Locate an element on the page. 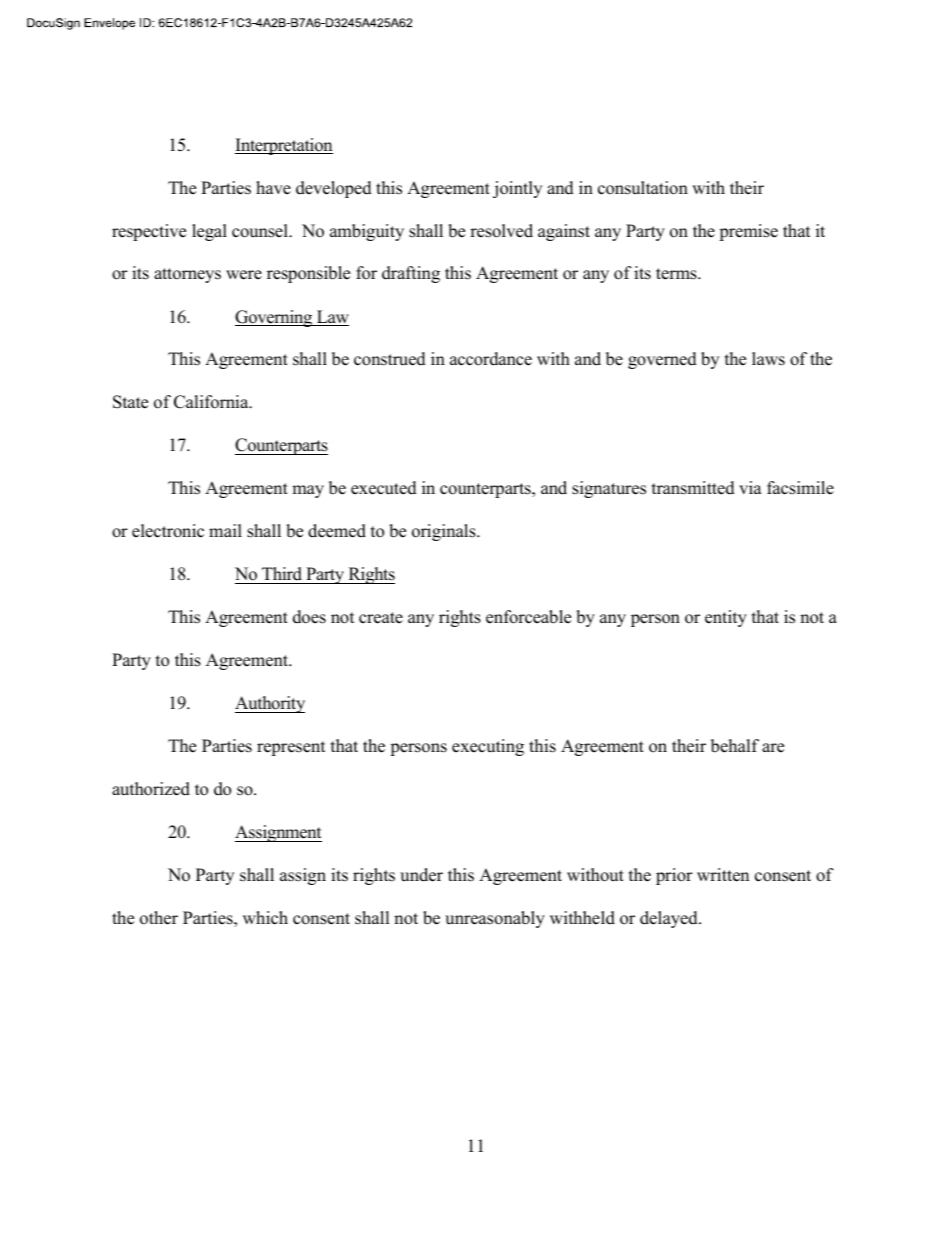  other is located at coordinates (159, 918).
